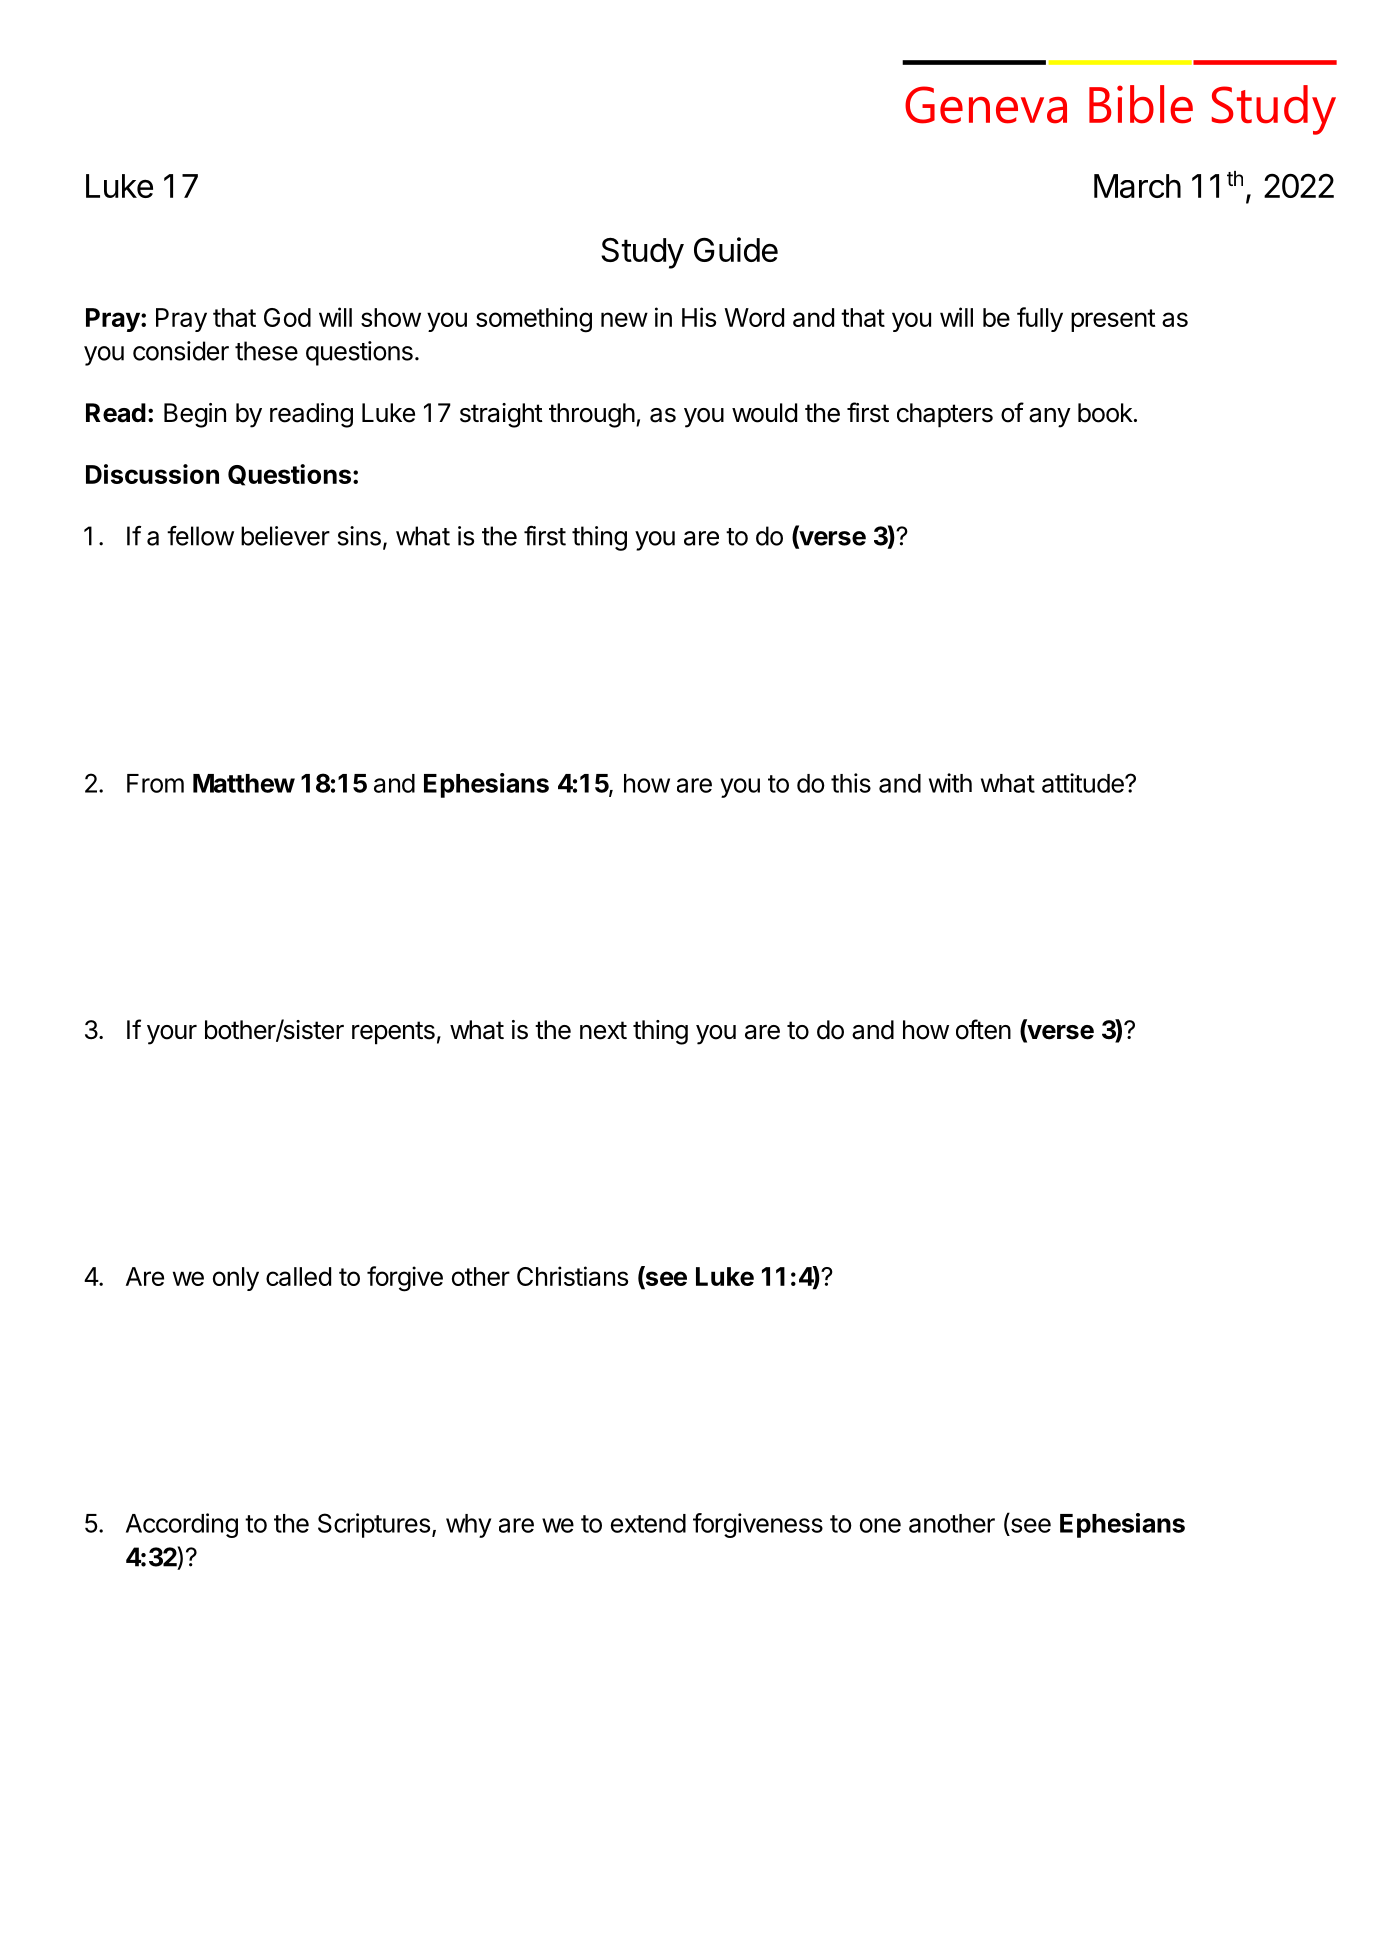 Image resolution: width=1378 pixels, height=1949 pixels. What do you see at coordinates (182, 1525) in the screenshot?
I see `According` at bounding box center [182, 1525].
